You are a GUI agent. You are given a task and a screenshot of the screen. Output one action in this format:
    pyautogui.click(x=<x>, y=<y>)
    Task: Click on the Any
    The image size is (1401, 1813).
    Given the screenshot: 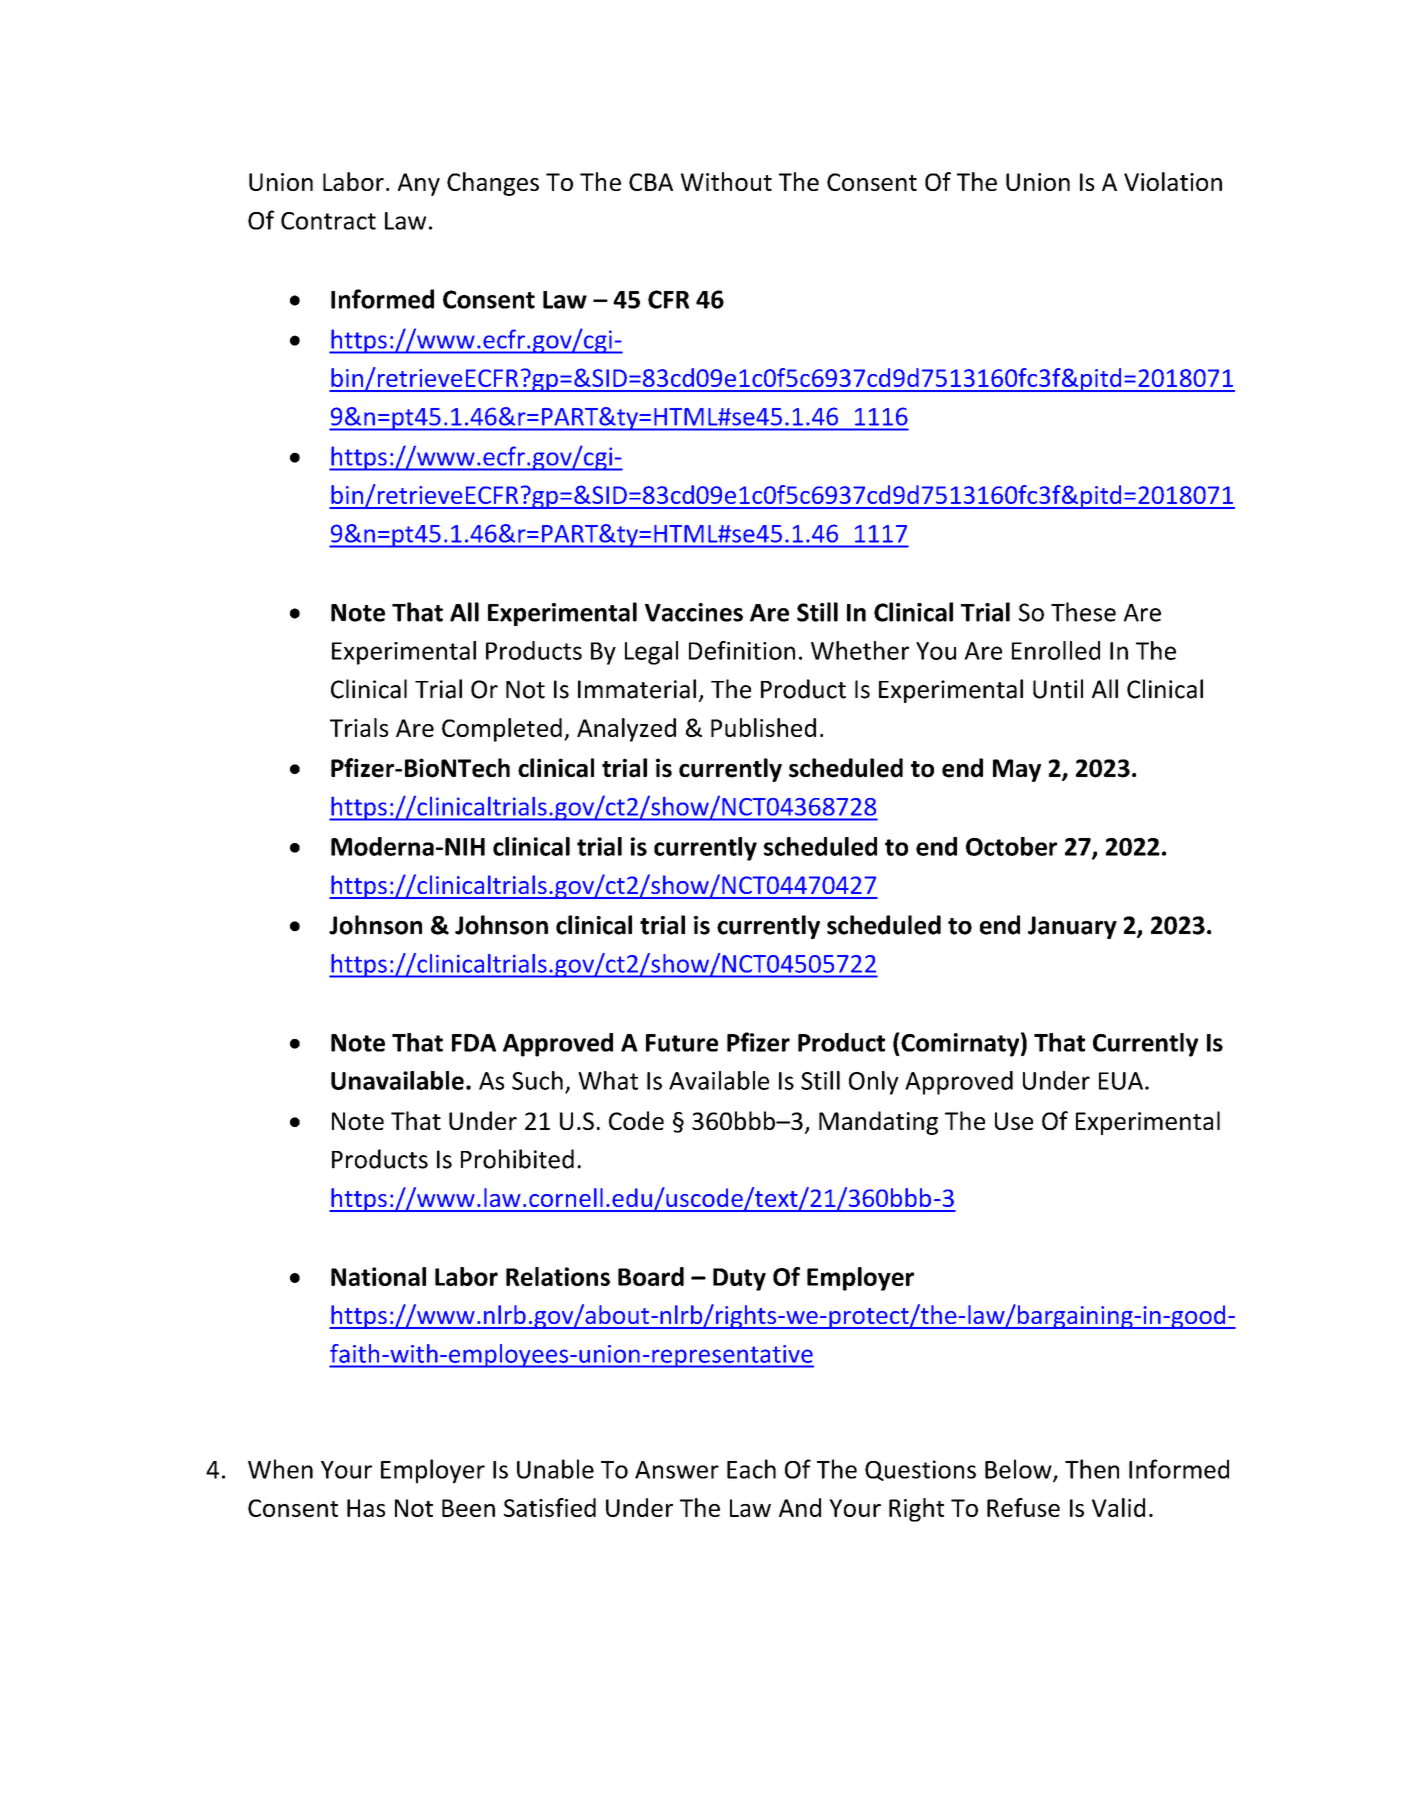 What is the action you would take?
    pyautogui.click(x=419, y=184)
